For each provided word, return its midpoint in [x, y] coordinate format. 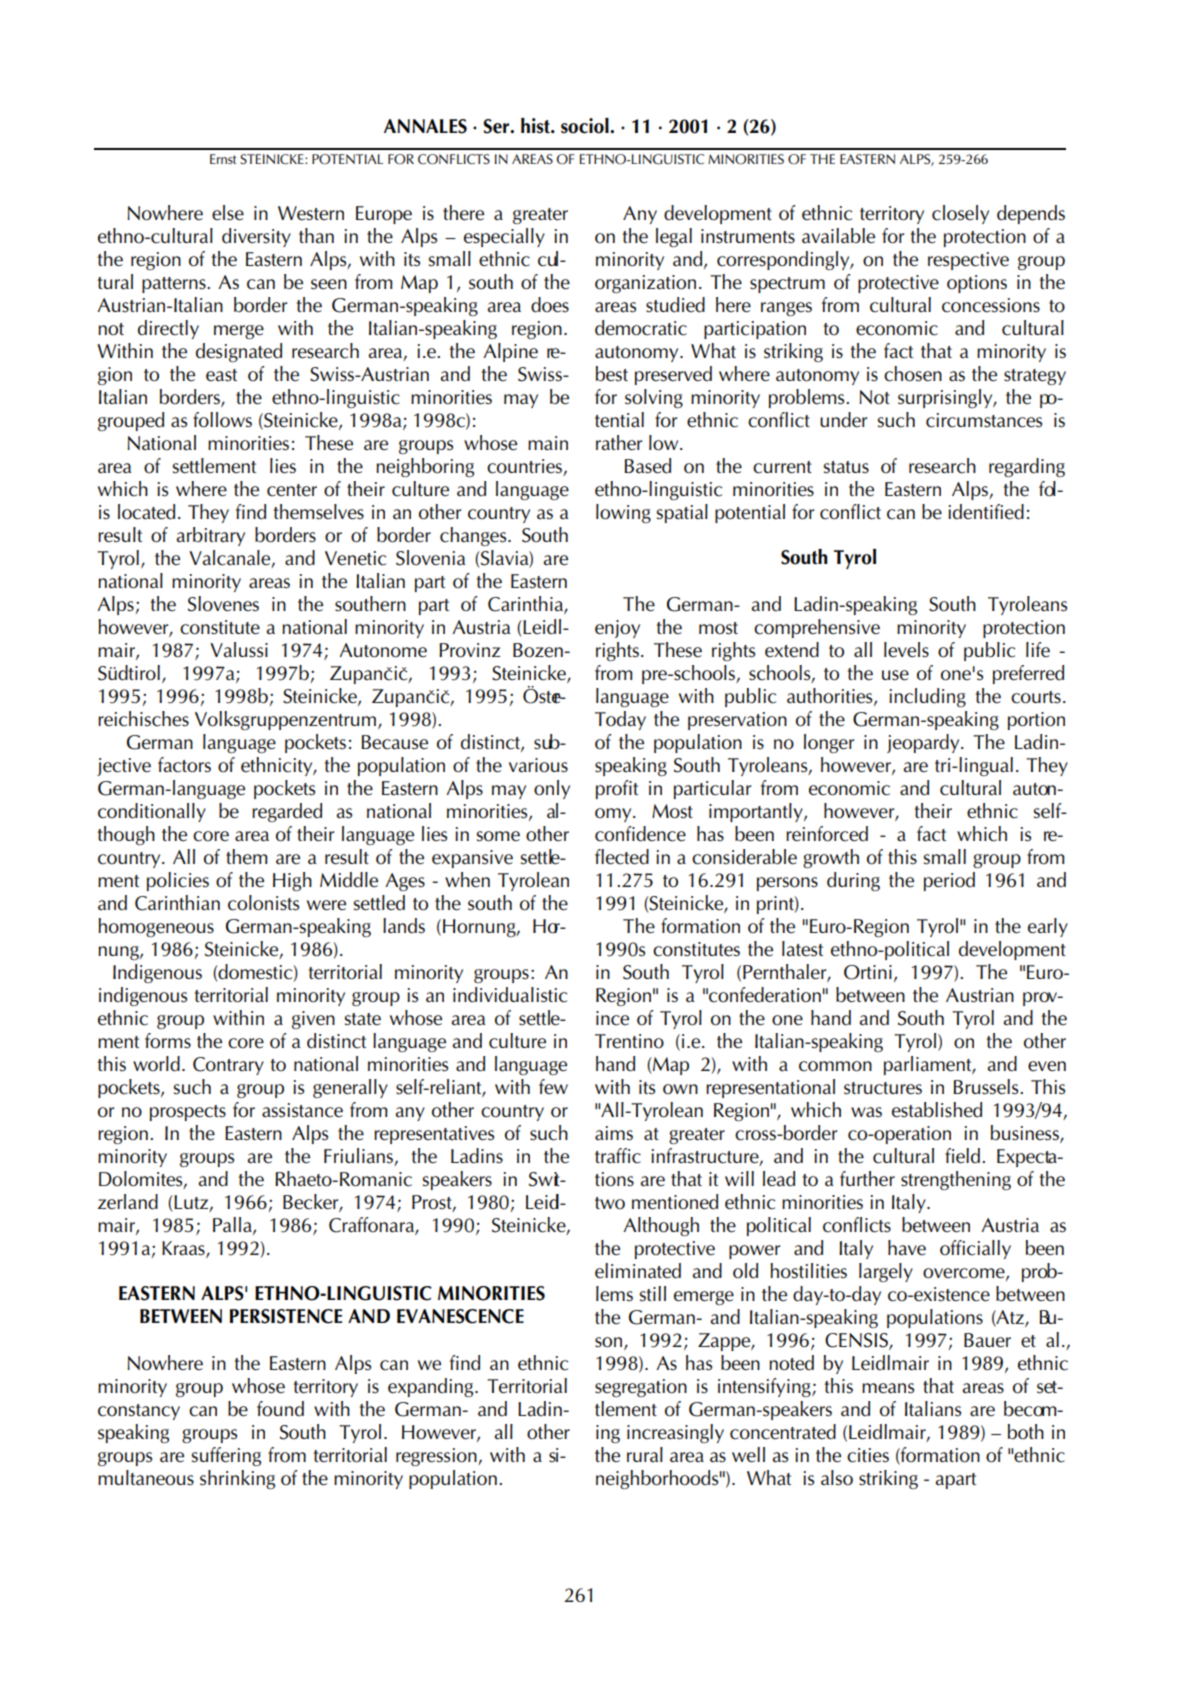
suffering [226, 1456]
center [292, 490]
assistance [302, 1110]
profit [617, 789]
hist [536, 125]
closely [960, 214]
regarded [287, 812]
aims [614, 1133]
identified [986, 512]
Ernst [223, 159]
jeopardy [924, 743]
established [937, 1110]
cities [868, 1455]
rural [645, 1454]
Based [647, 466]
